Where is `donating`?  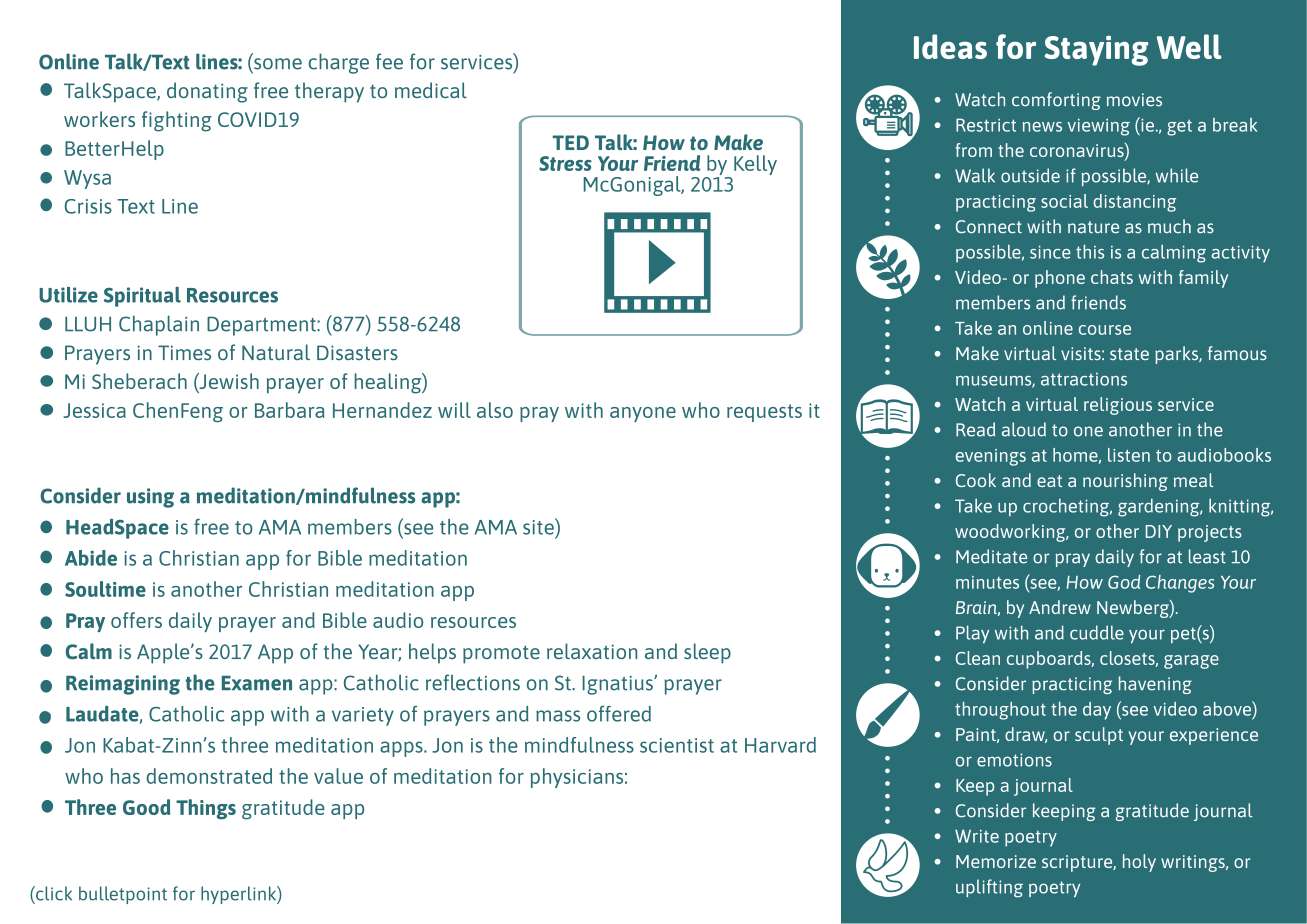
donating is located at coordinates (207, 92).
